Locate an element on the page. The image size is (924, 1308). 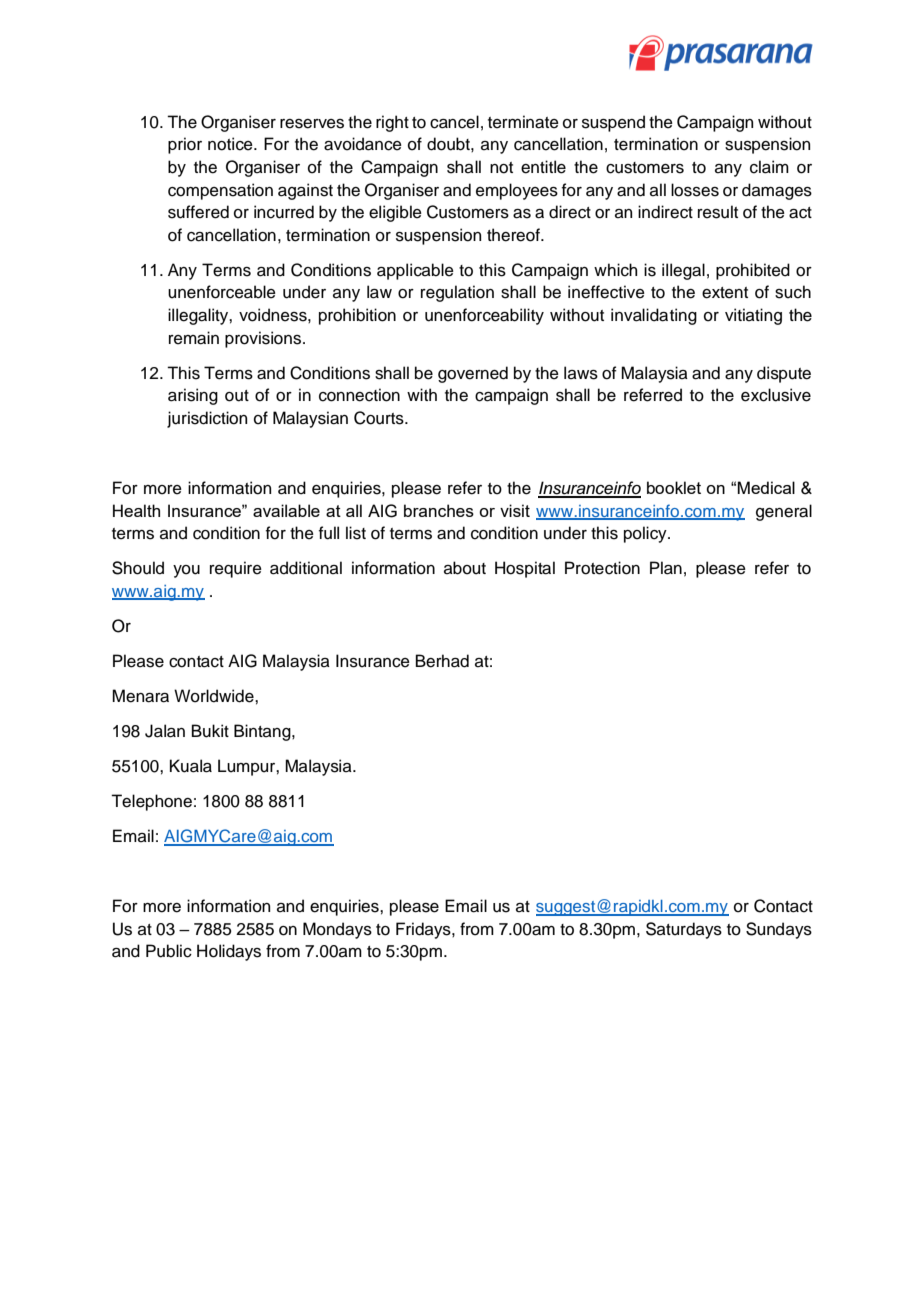
Holidays is located at coordinates (229, 952).
